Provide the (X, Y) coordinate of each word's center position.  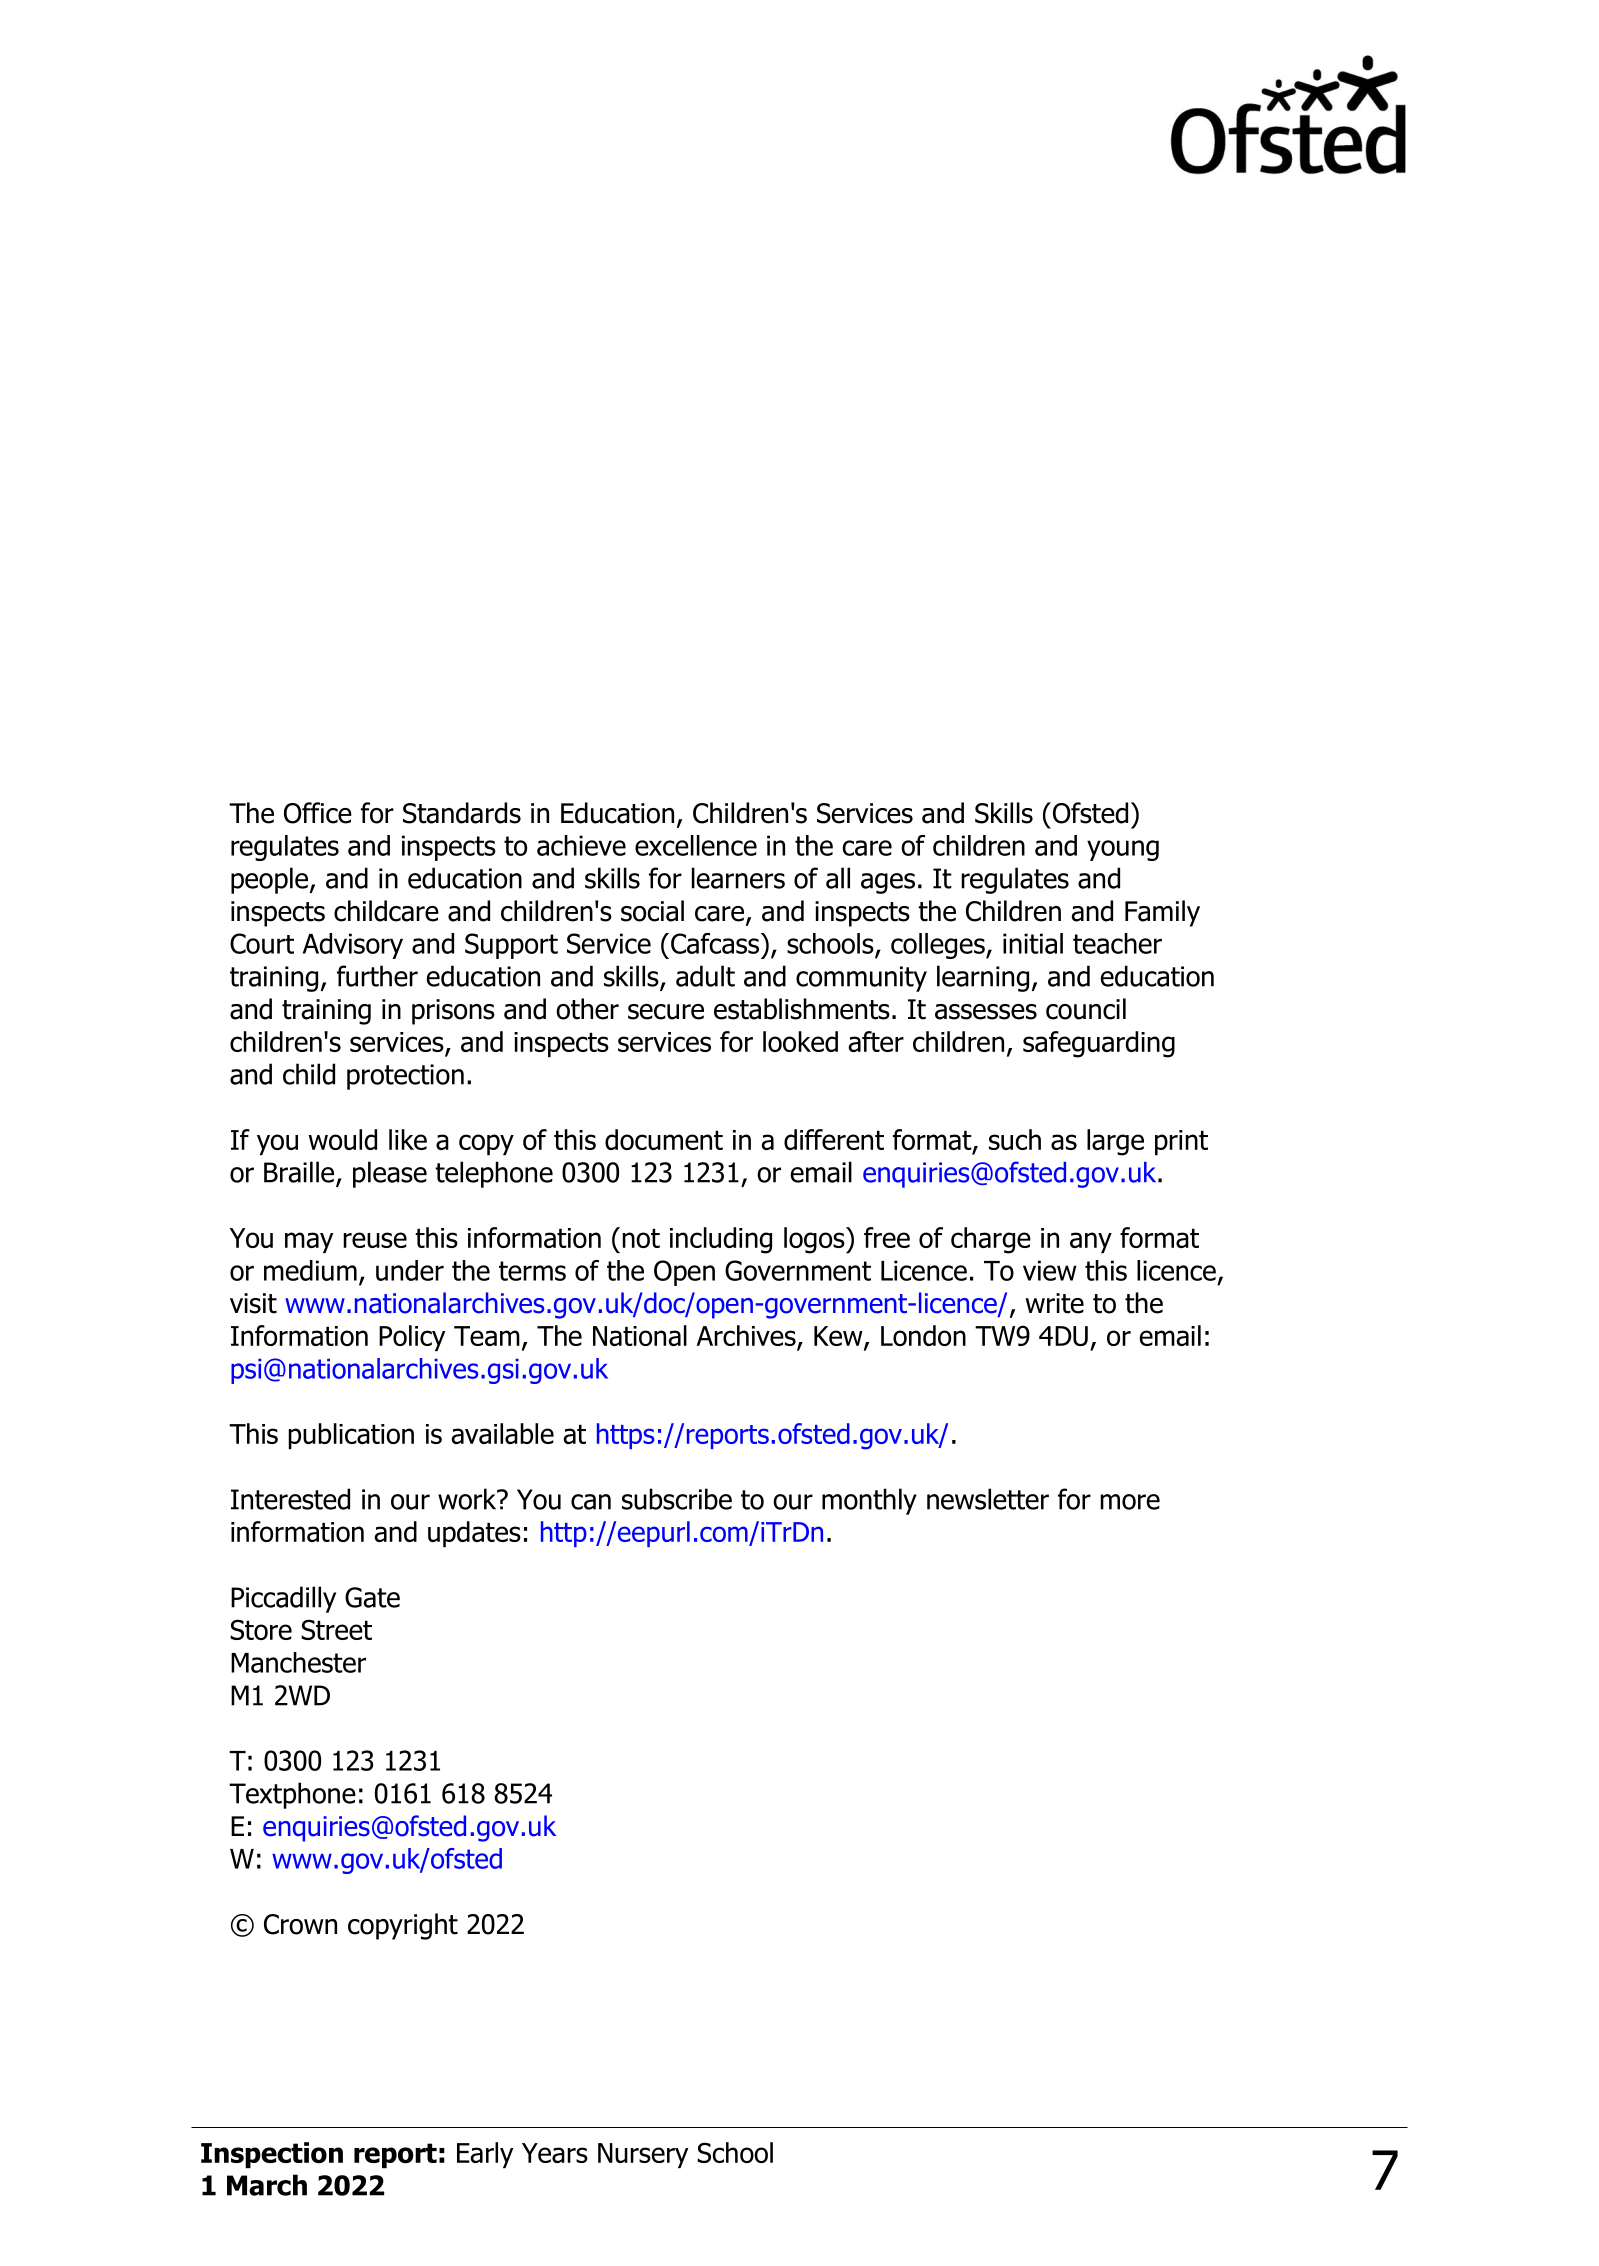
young (1123, 850)
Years (555, 2153)
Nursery (643, 2155)
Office (318, 813)
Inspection (272, 2155)
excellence (696, 845)
